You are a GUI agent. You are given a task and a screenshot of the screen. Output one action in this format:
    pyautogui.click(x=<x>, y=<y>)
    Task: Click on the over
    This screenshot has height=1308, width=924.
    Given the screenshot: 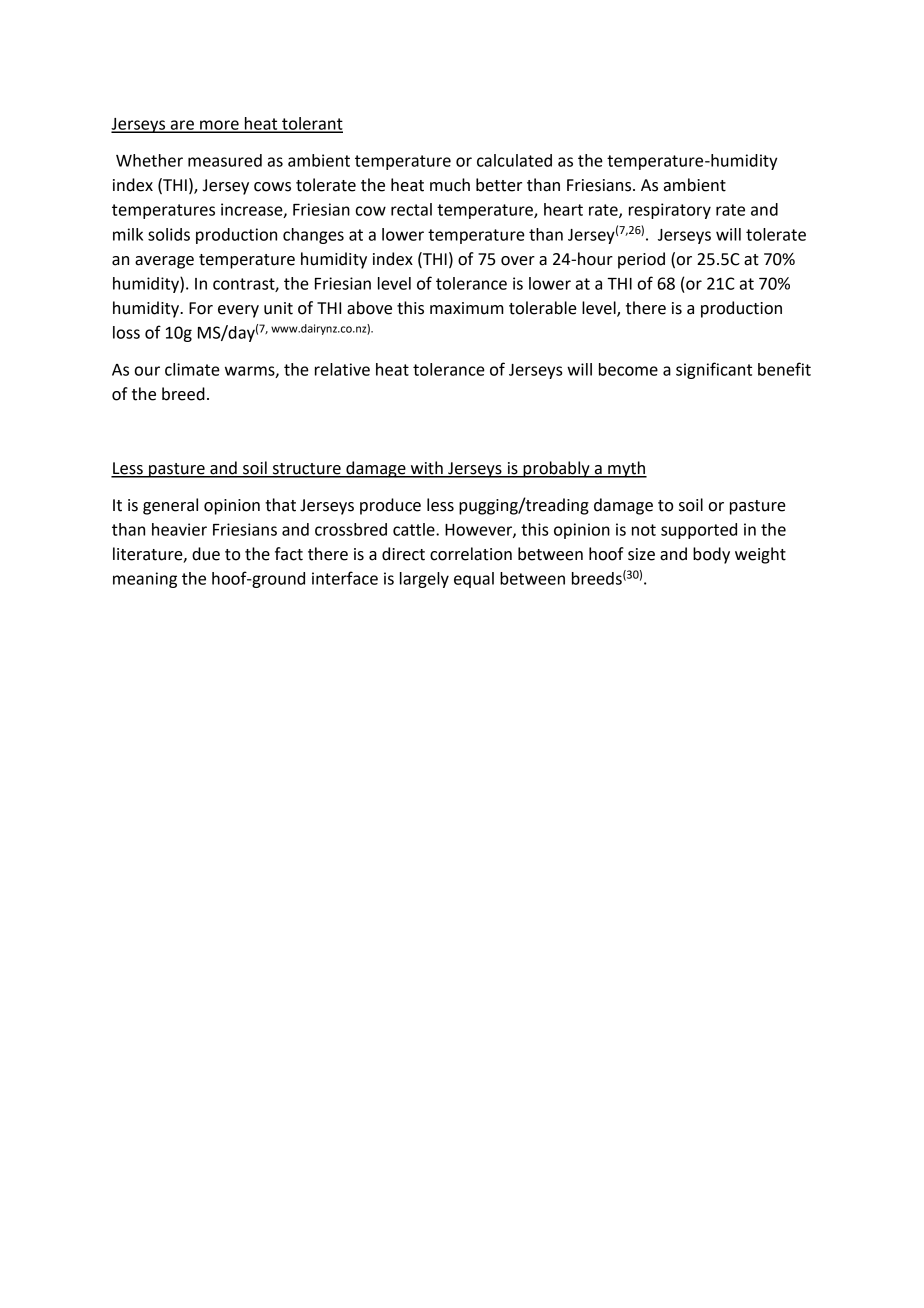 What is the action you would take?
    pyautogui.click(x=518, y=261)
